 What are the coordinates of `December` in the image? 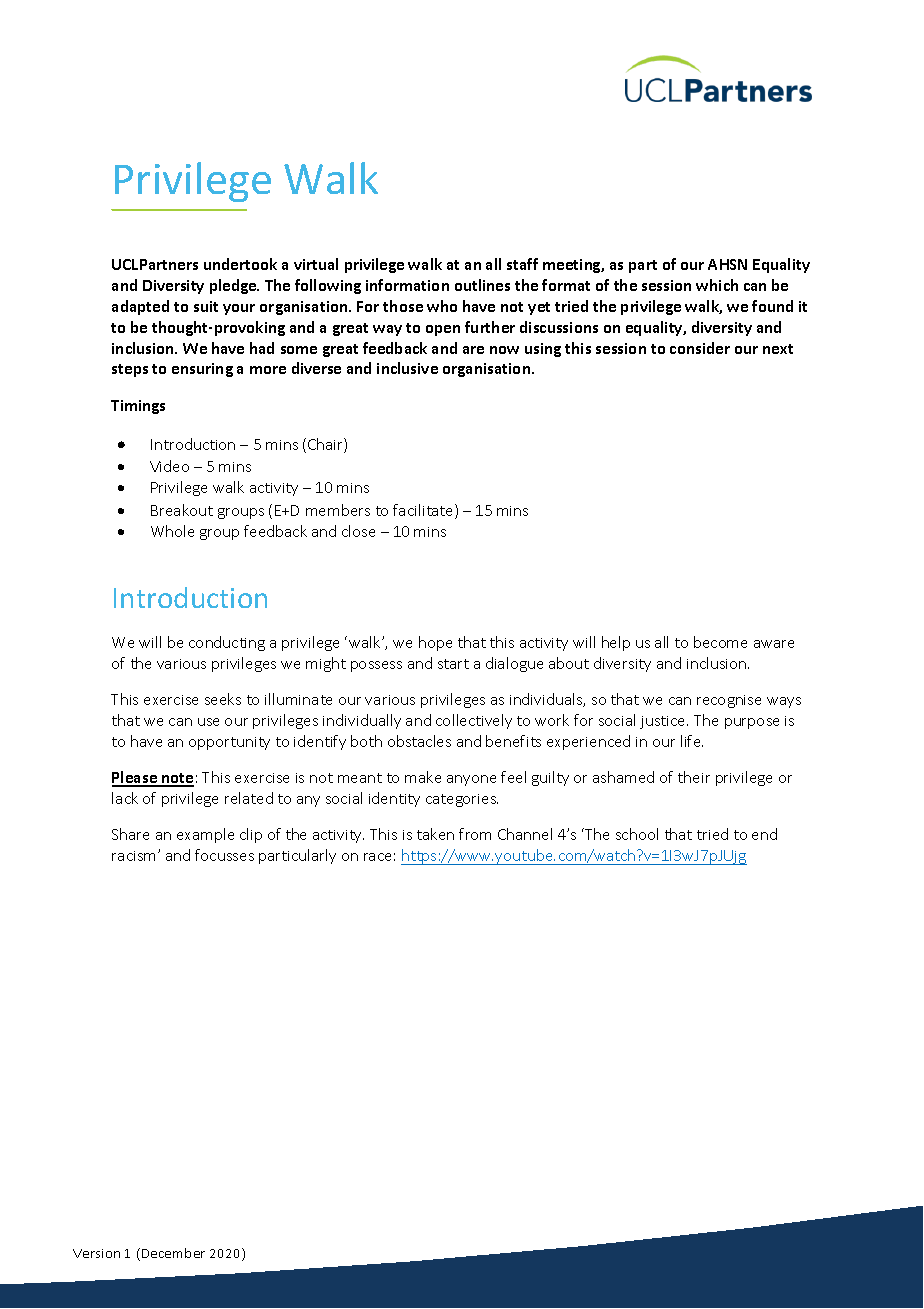 It's located at (173, 1253).
